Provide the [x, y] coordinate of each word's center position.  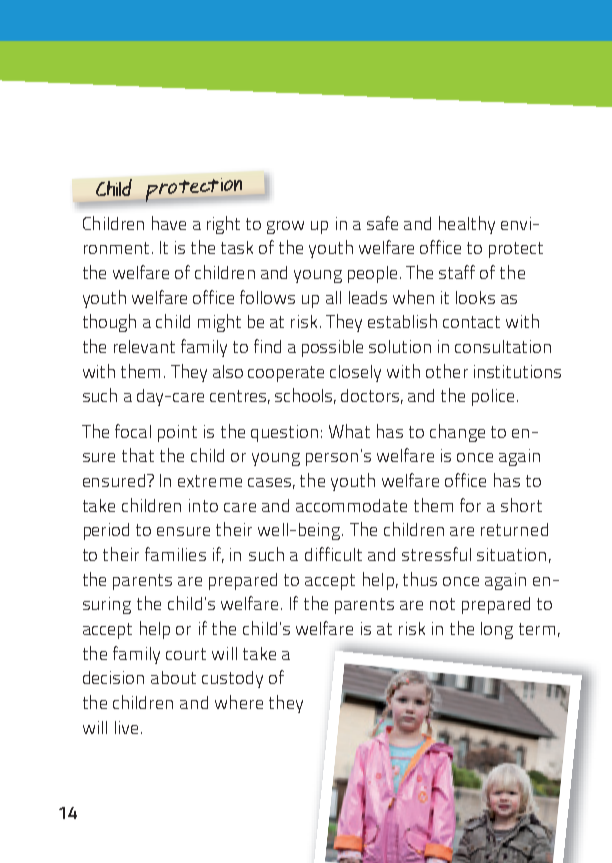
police [495, 397]
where [239, 702]
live [126, 727]
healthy [467, 225]
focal [133, 431]
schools [305, 396]
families [175, 554]
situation [511, 554]
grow [285, 227]
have [169, 223]
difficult [333, 554]
